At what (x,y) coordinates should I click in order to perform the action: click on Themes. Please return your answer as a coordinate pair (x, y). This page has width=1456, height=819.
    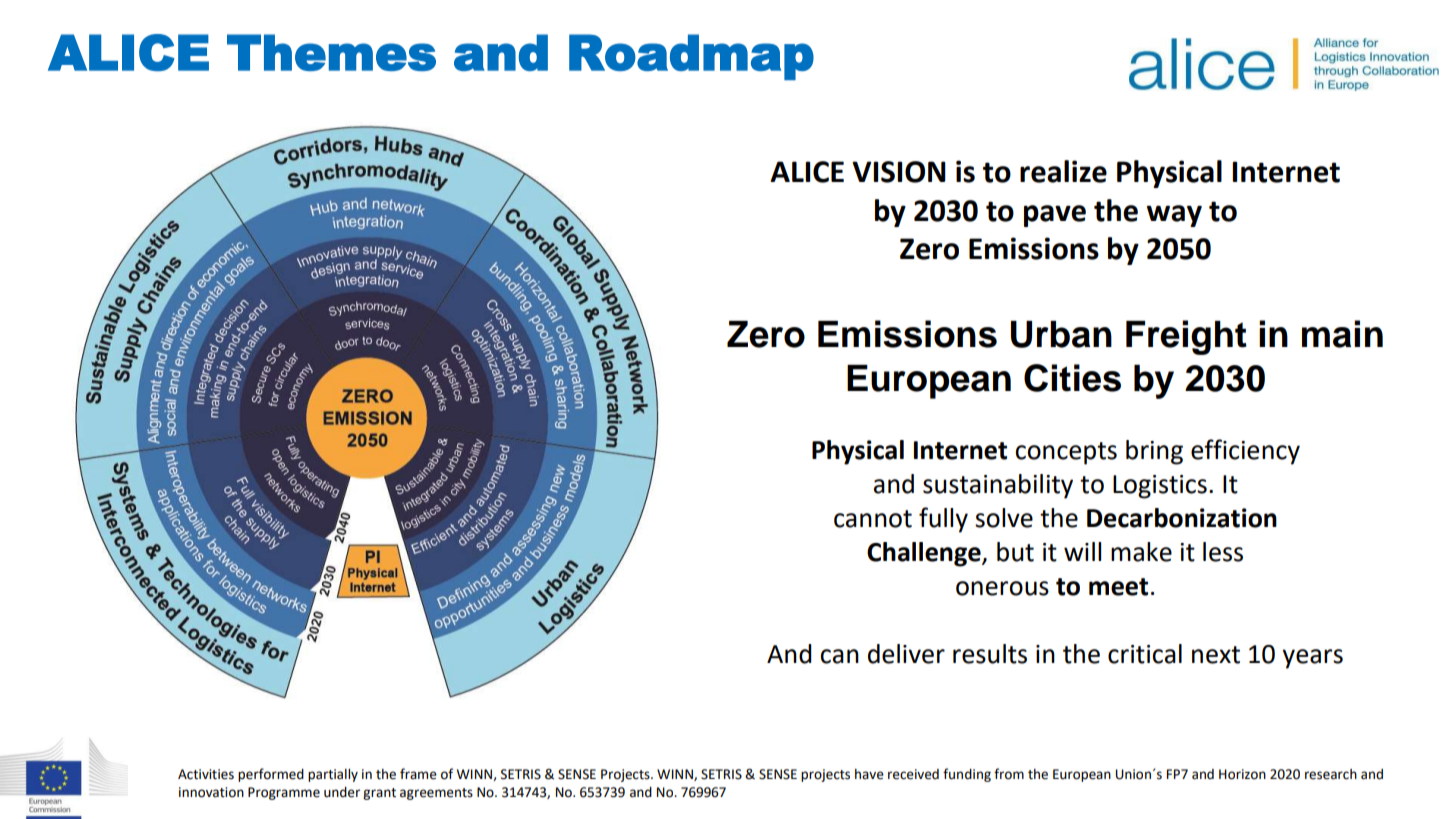
    Looking at the image, I should click on (331, 52).
